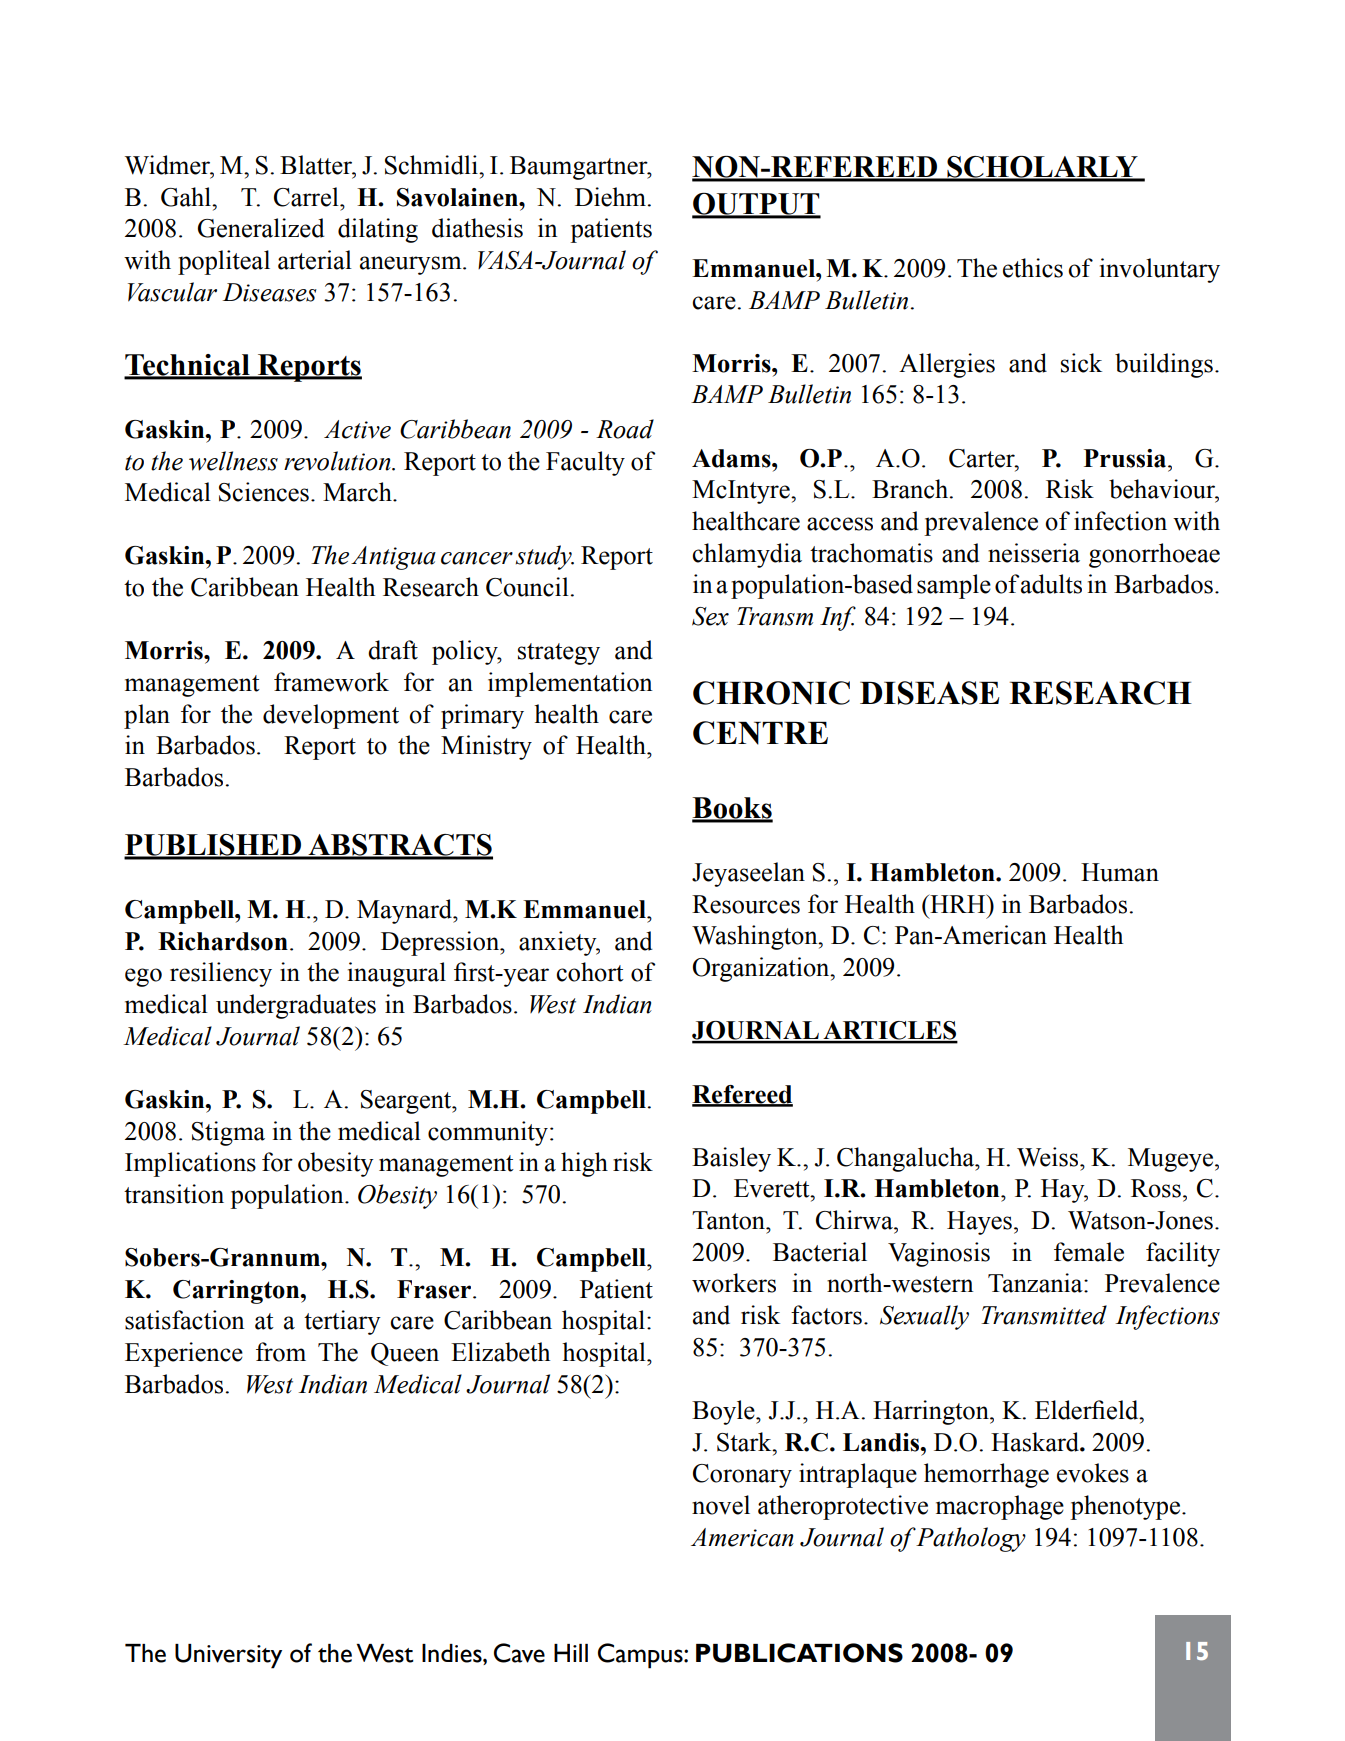  I want to click on University, so click(228, 1656).
